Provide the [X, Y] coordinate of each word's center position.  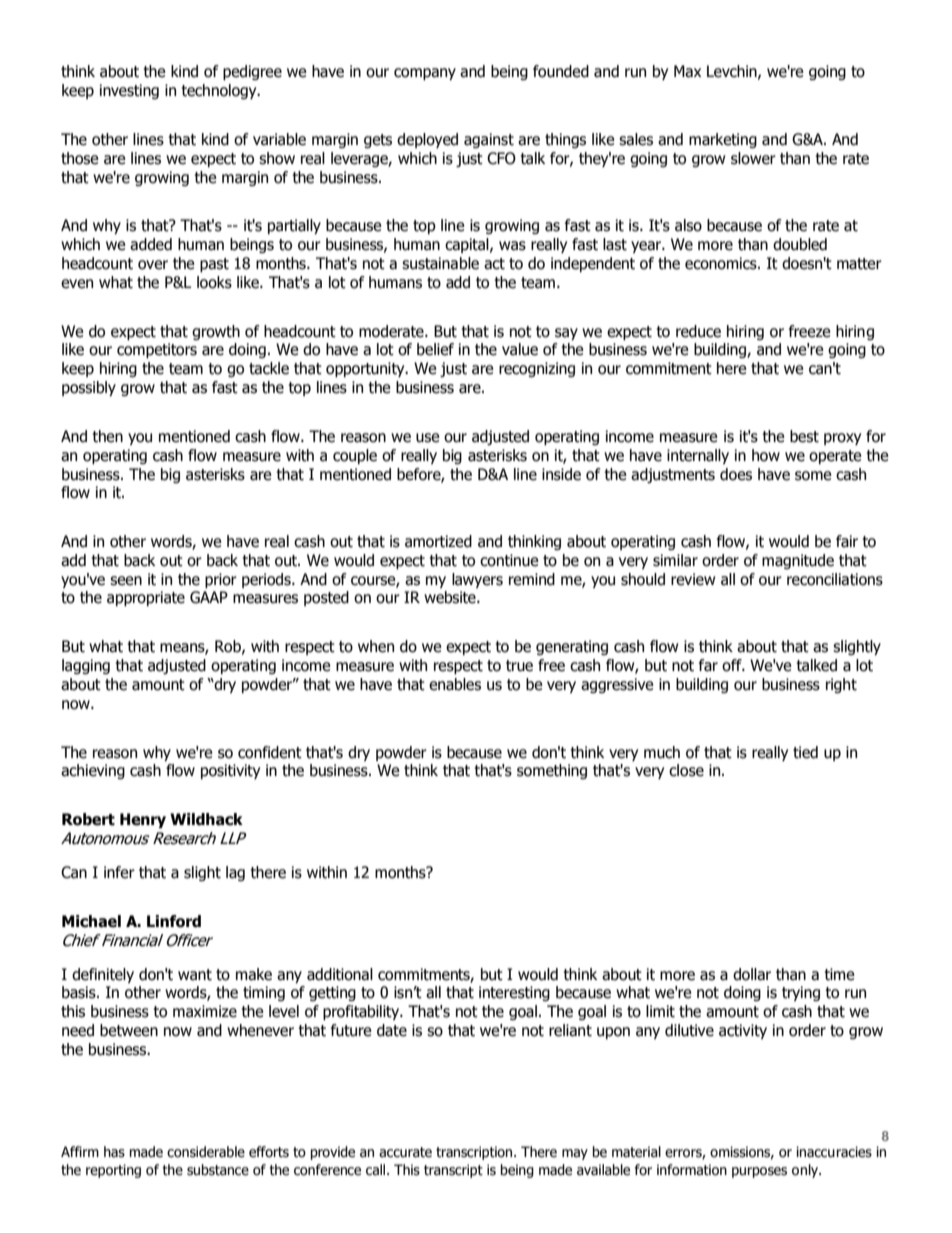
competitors [157, 350]
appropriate [146, 598]
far [708, 665]
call [377, 1170]
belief [435, 349]
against [489, 140]
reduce [698, 331]
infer [119, 872]
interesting [514, 993]
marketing [723, 140]
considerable [206, 1152]
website [451, 597]
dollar [752, 974]
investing [129, 91]
